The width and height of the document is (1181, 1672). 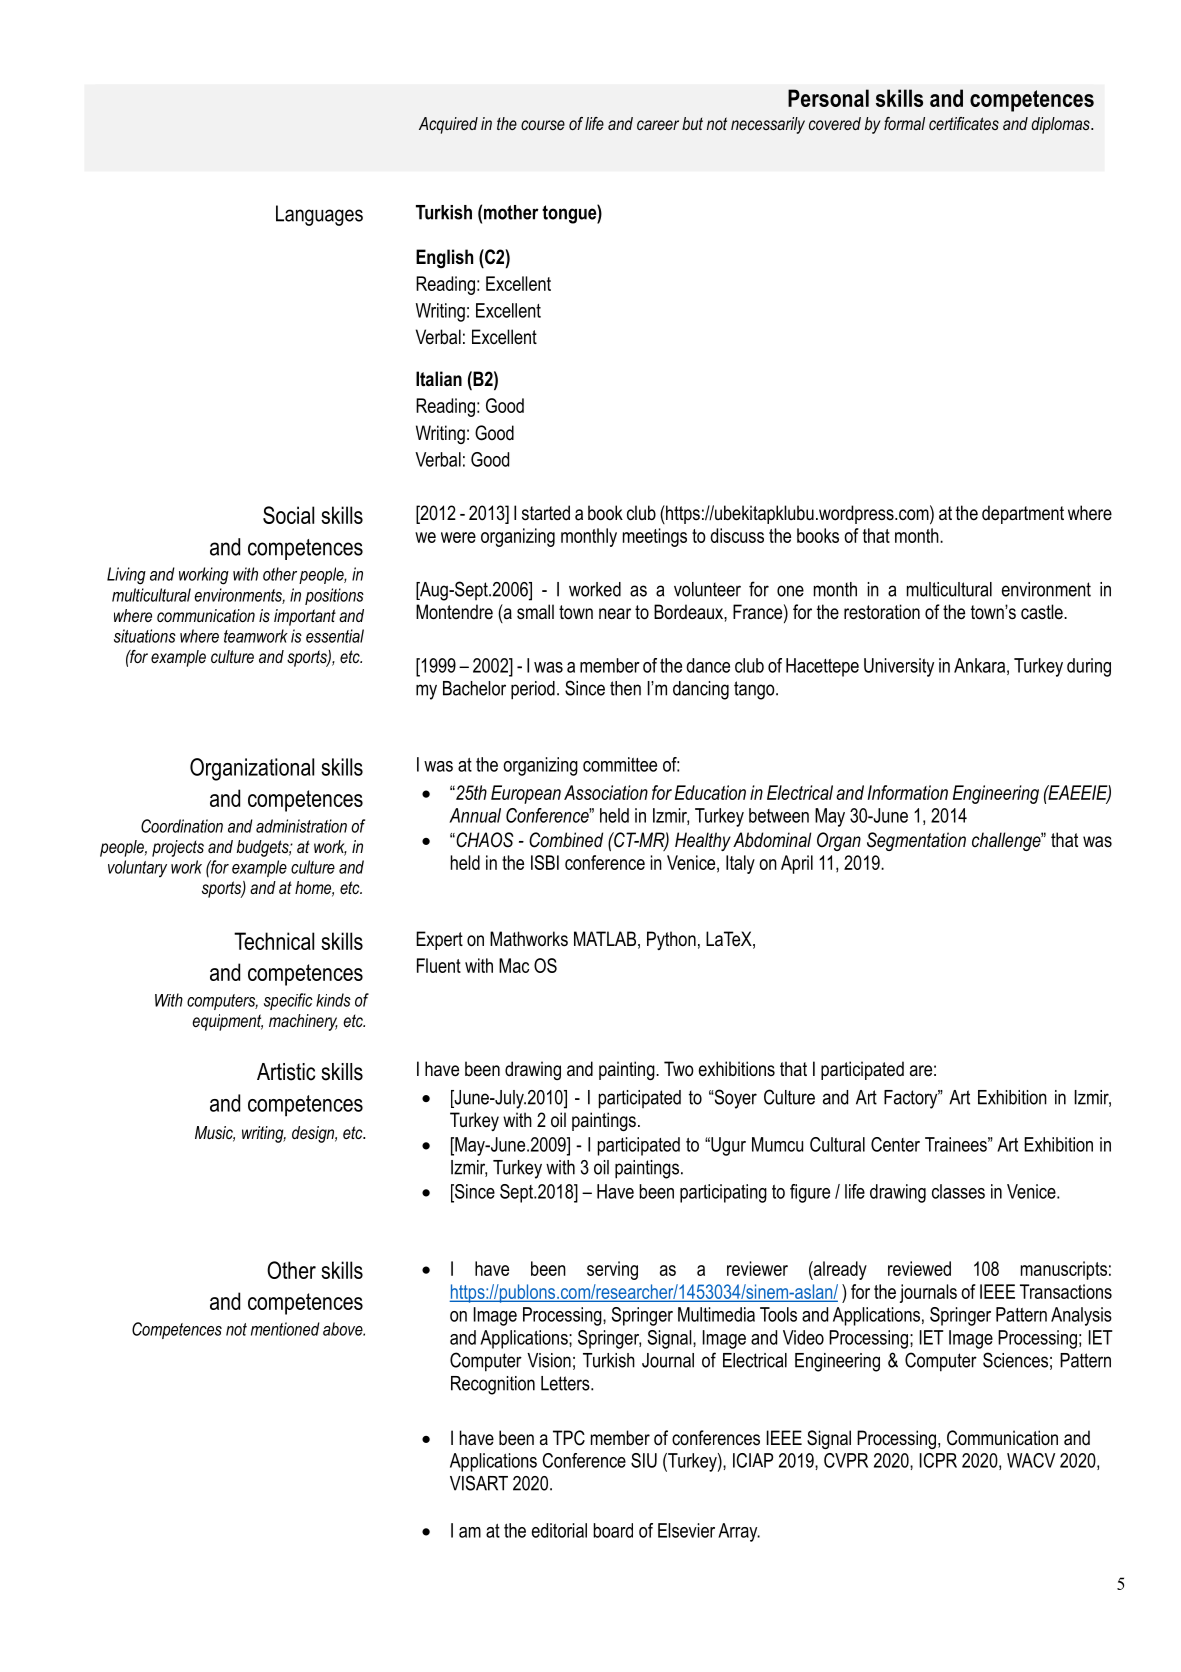 I want to click on Segmentation, so click(x=916, y=841).
